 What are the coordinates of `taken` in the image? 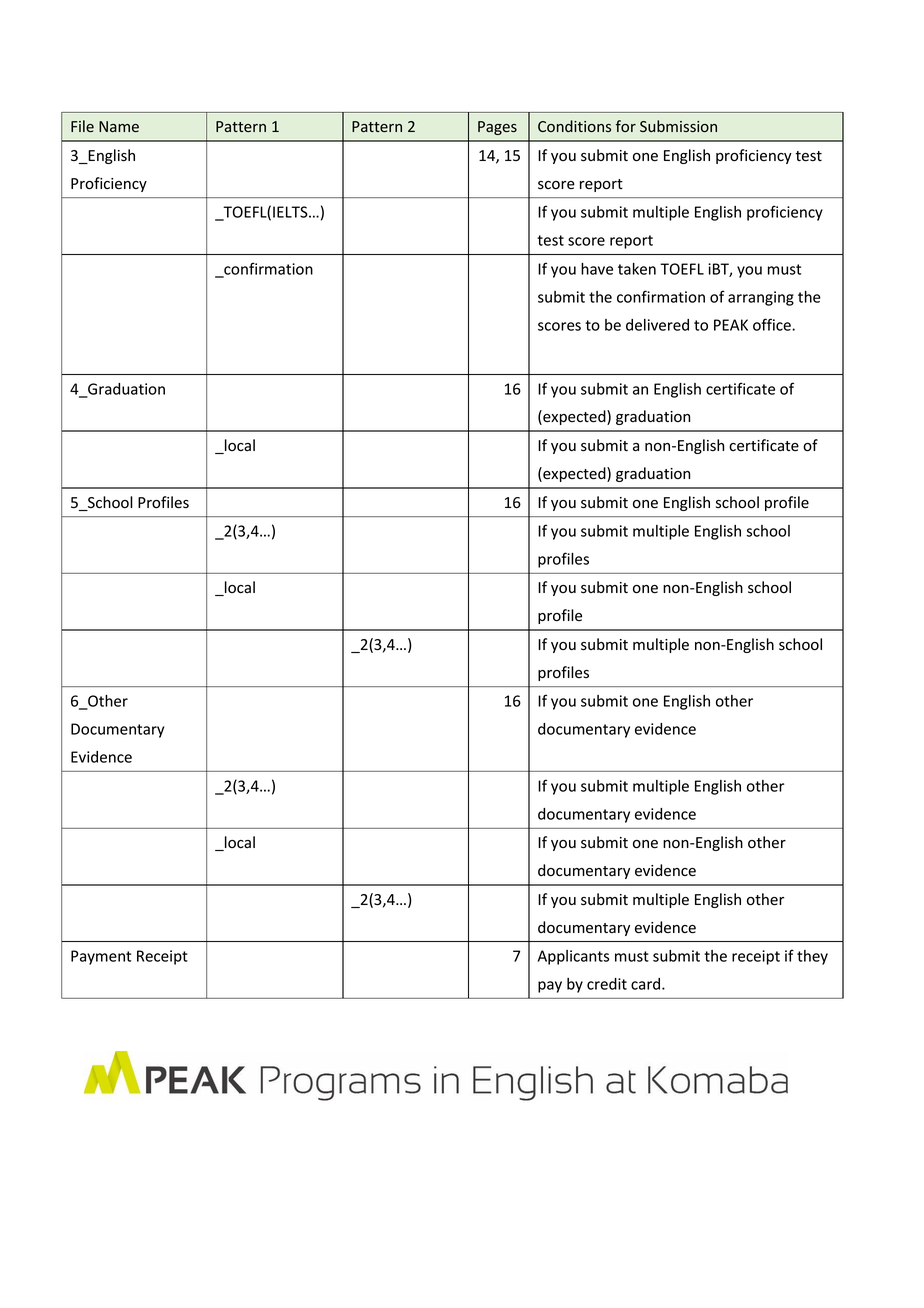 It's located at (637, 269).
